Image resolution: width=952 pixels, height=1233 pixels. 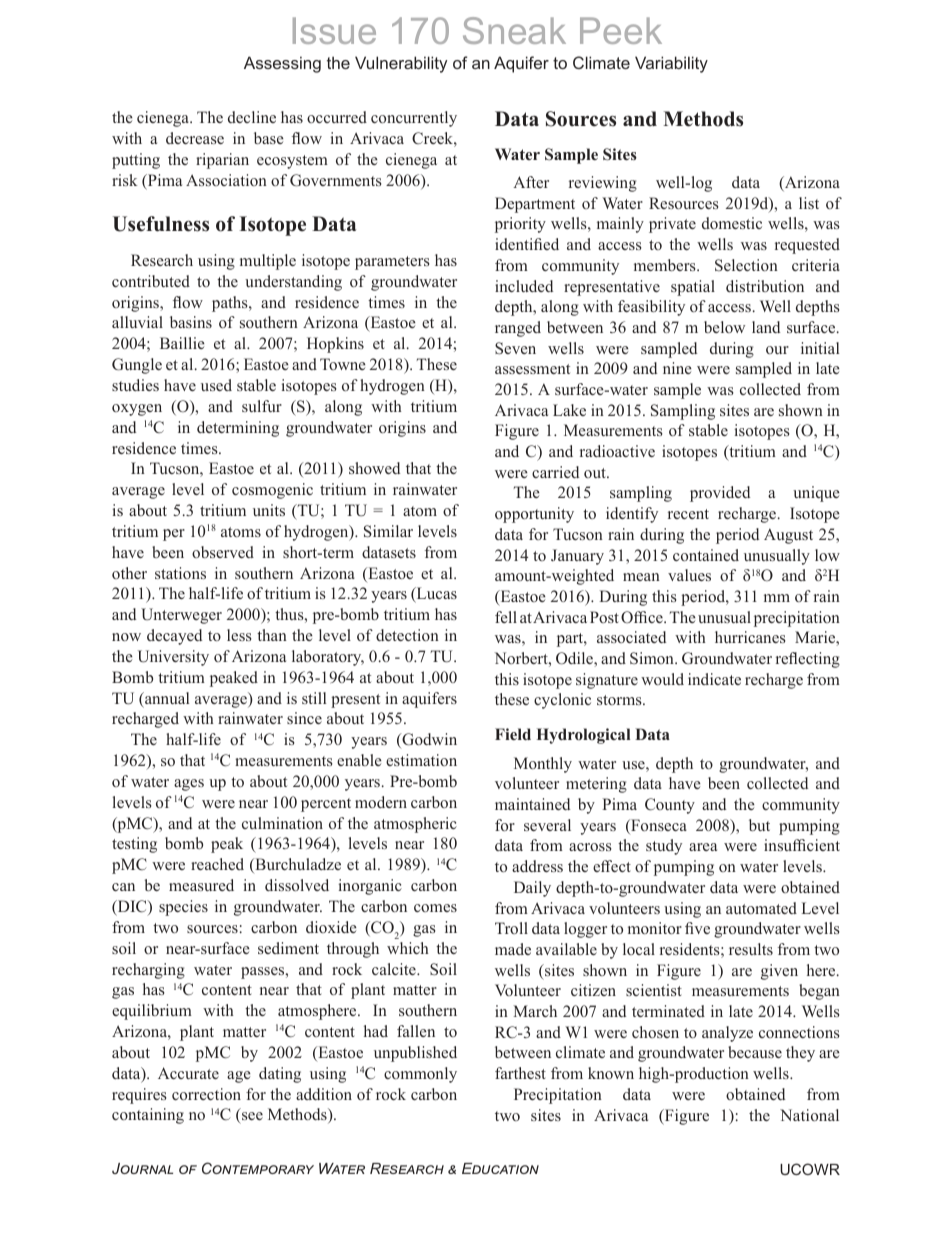 What do you see at coordinates (282, 64) in the screenshot?
I see `Assessing` at bounding box center [282, 64].
